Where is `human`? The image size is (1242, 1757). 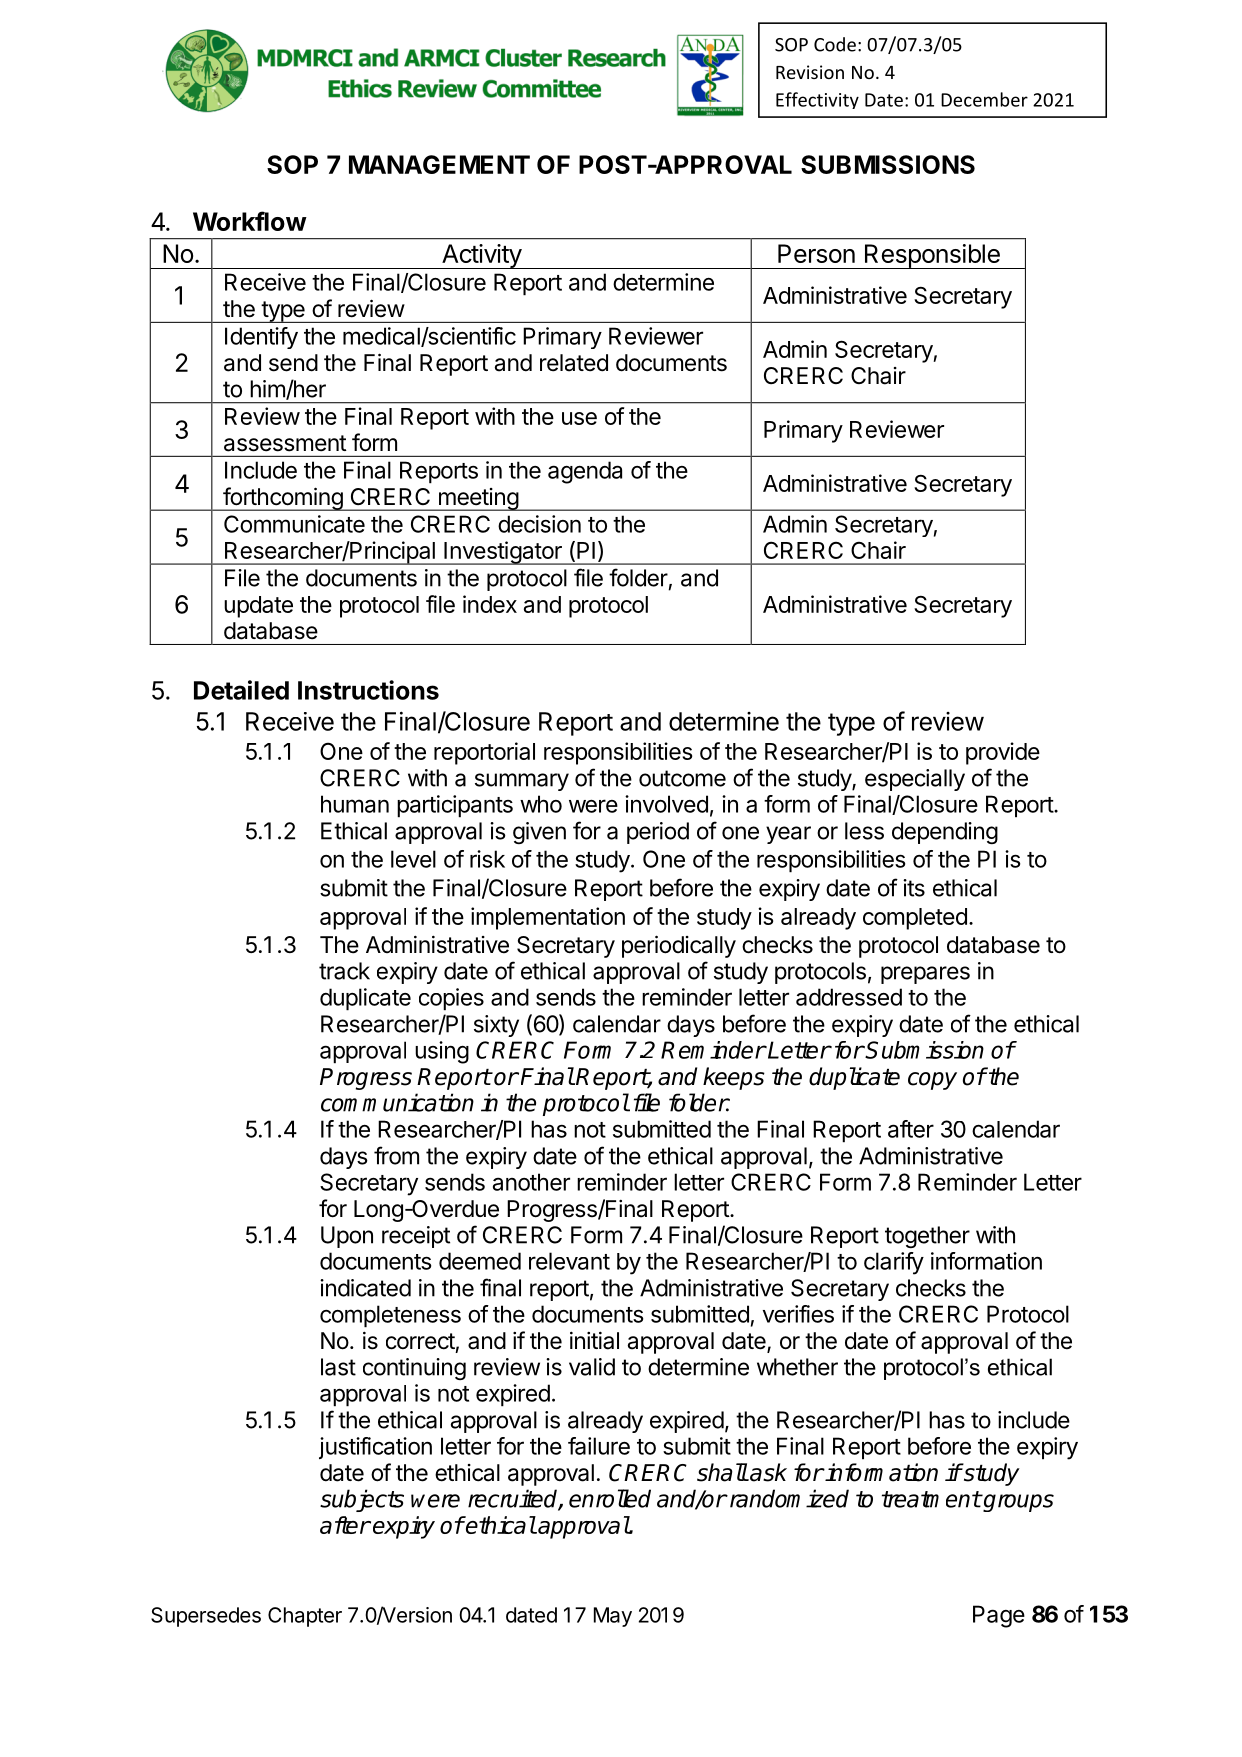 human is located at coordinates (355, 804).
